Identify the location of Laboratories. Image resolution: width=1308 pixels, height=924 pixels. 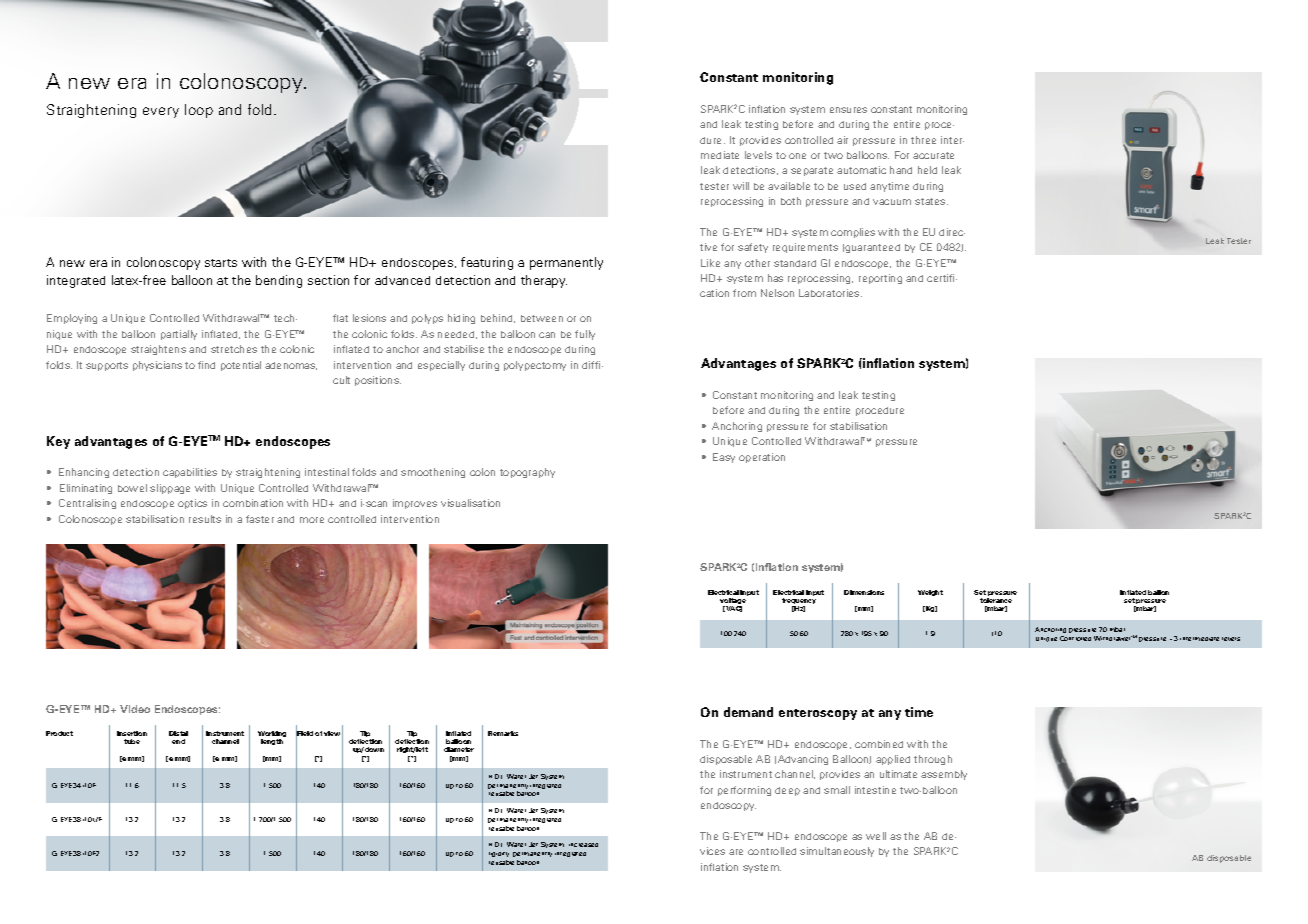
(830, 293).
